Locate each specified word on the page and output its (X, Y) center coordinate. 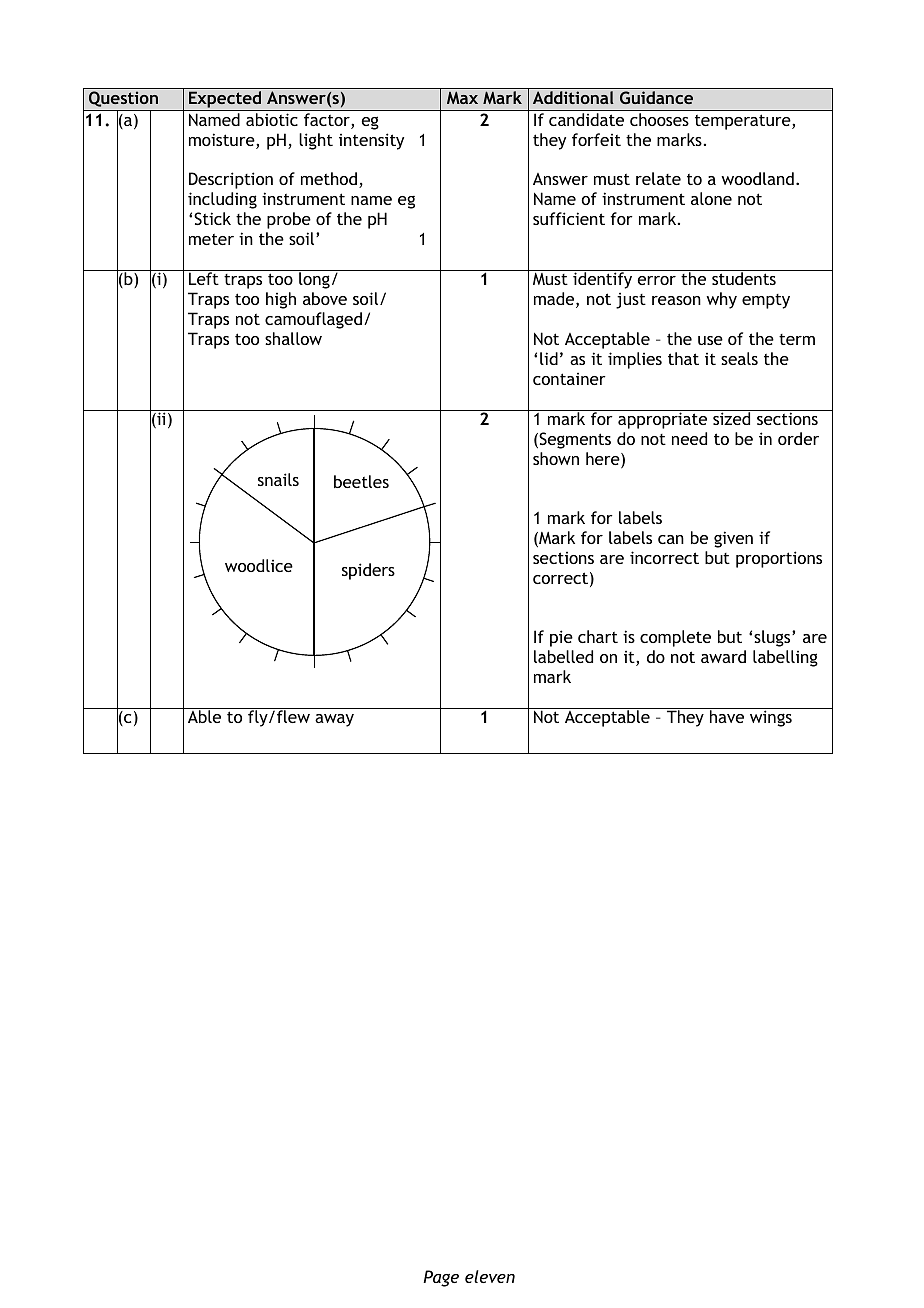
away (334, 720)
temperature (744, 122)
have (727, 716)
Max (462, 97)
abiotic (272, 119)
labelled (563, 656)
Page (441, 1278)
